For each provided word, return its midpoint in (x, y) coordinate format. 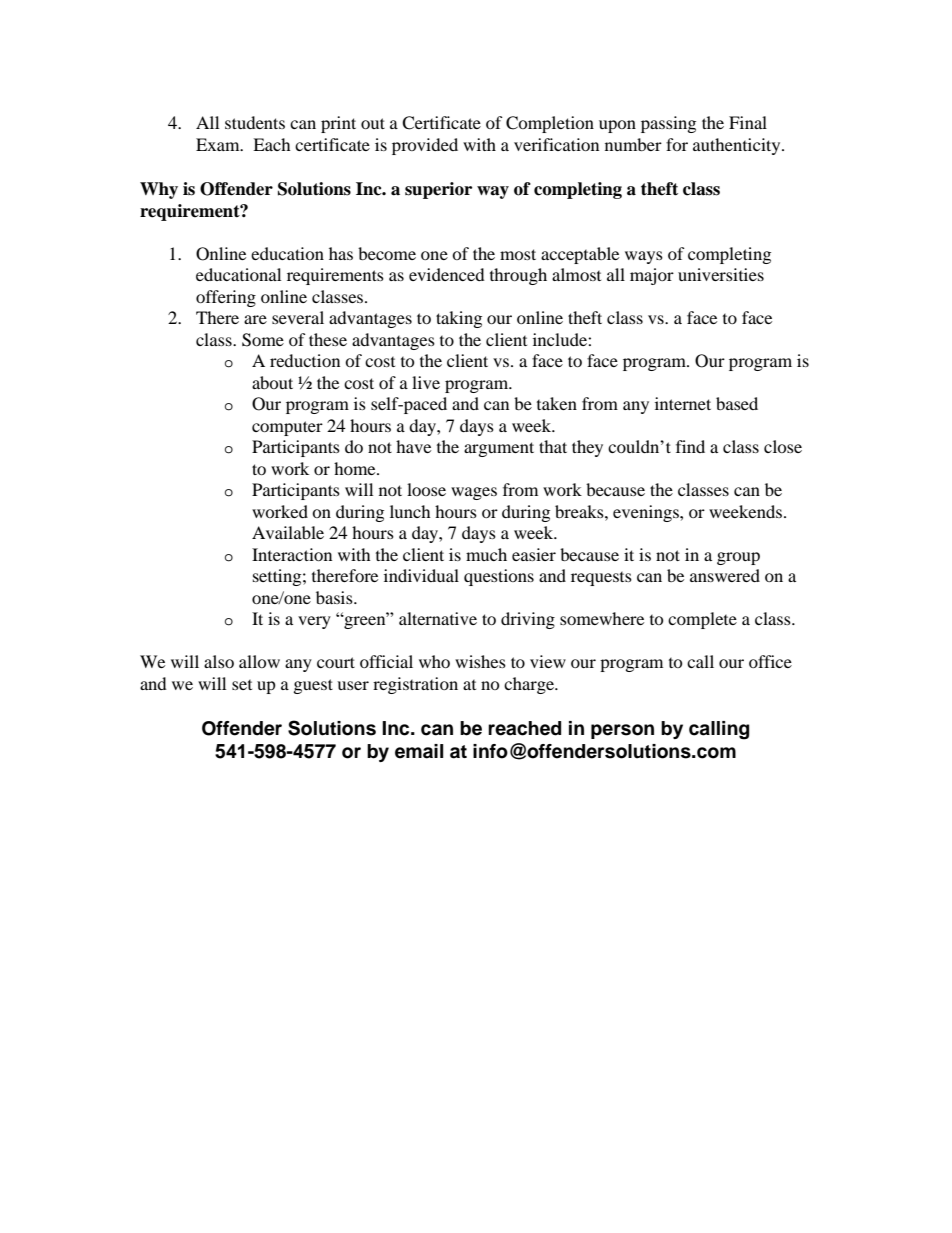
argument (499, 449)
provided (425, 146)
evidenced (447, 274)
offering (226, 298)
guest (313, 686)
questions (499, 577)
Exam (219, 144)
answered (725, 575)
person (622, 731)
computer (287, 428)
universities (721, 274)
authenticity (738, 146)
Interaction (292, 554)
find (690, 446)
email (419, 751)
